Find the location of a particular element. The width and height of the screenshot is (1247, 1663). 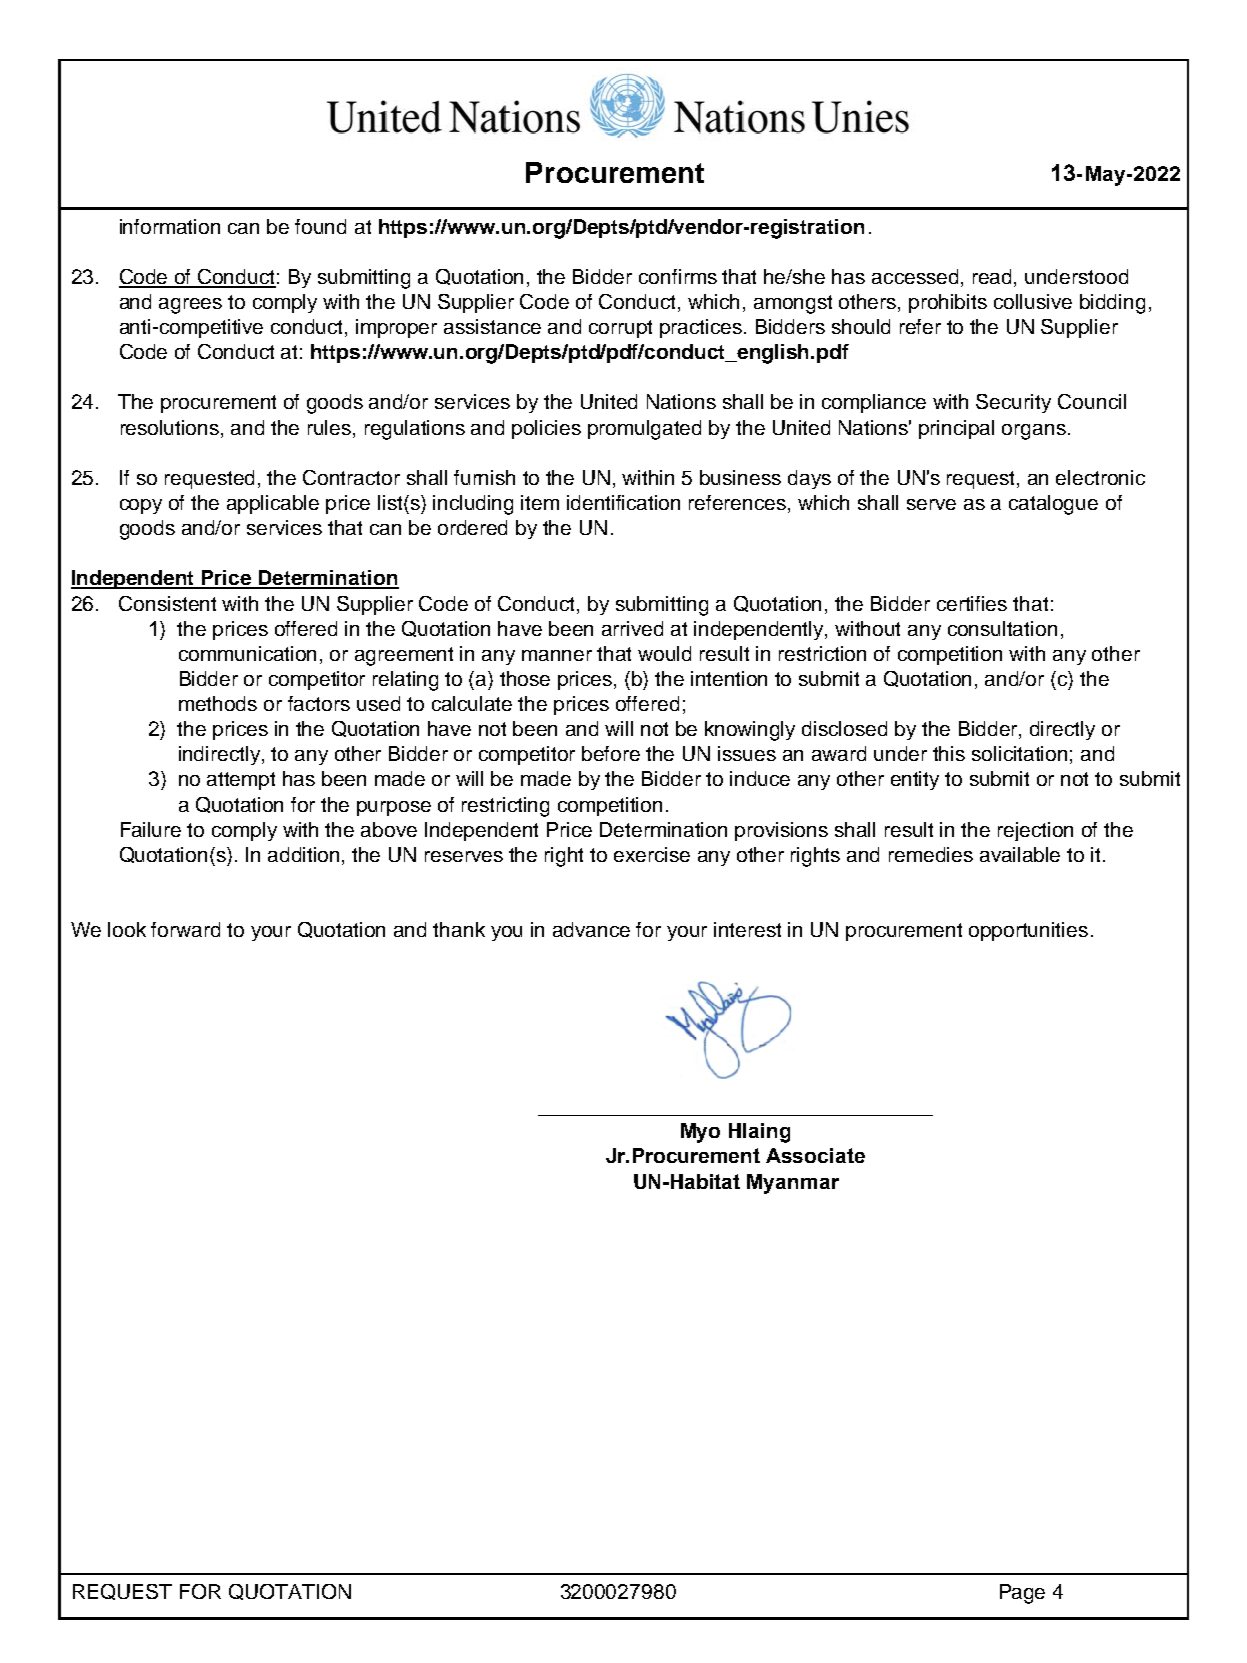

Myo is located at coordinates (700, 1133).
